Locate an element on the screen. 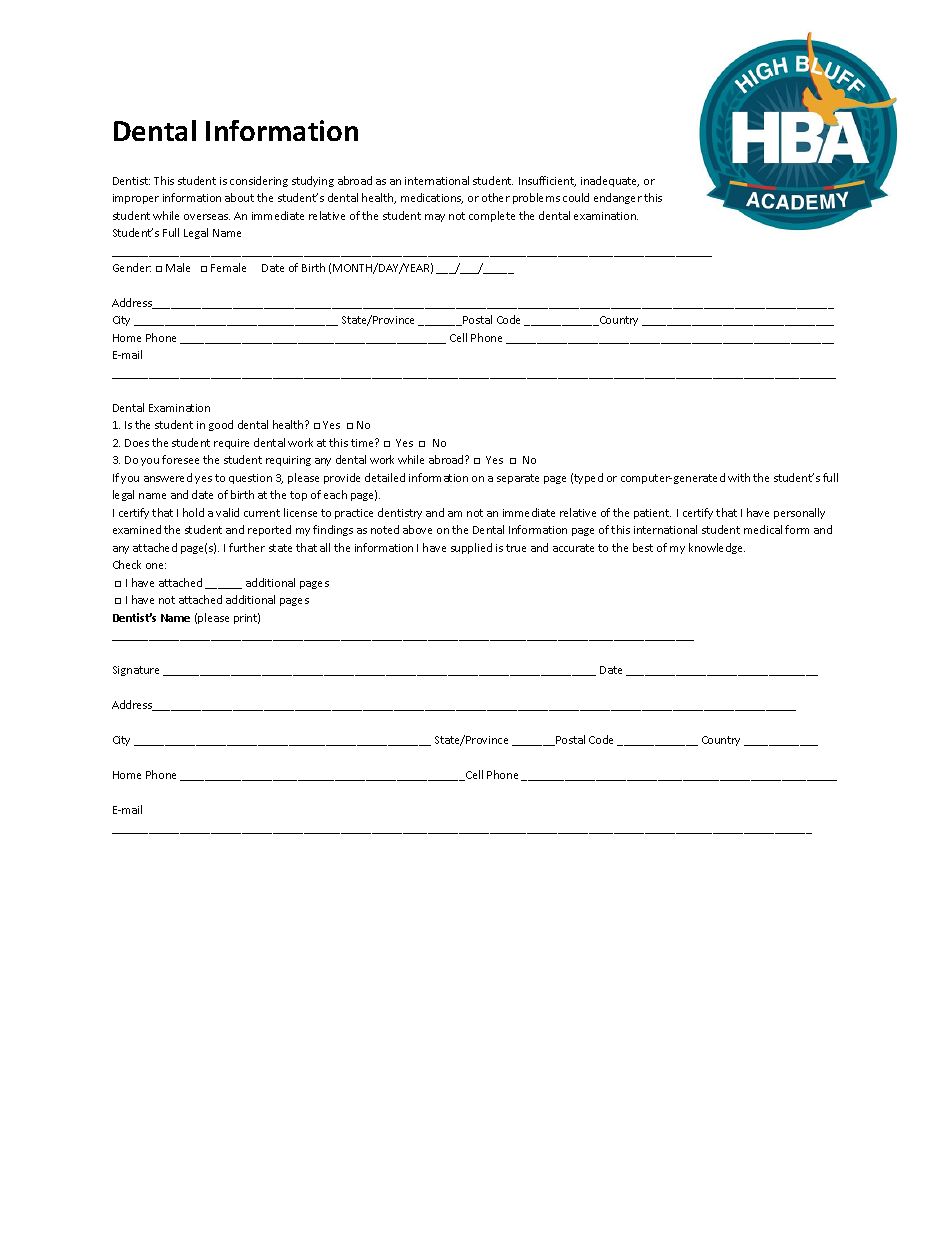 The image size is (952, 1233). knowledge is located at coordinates (717, 548).
